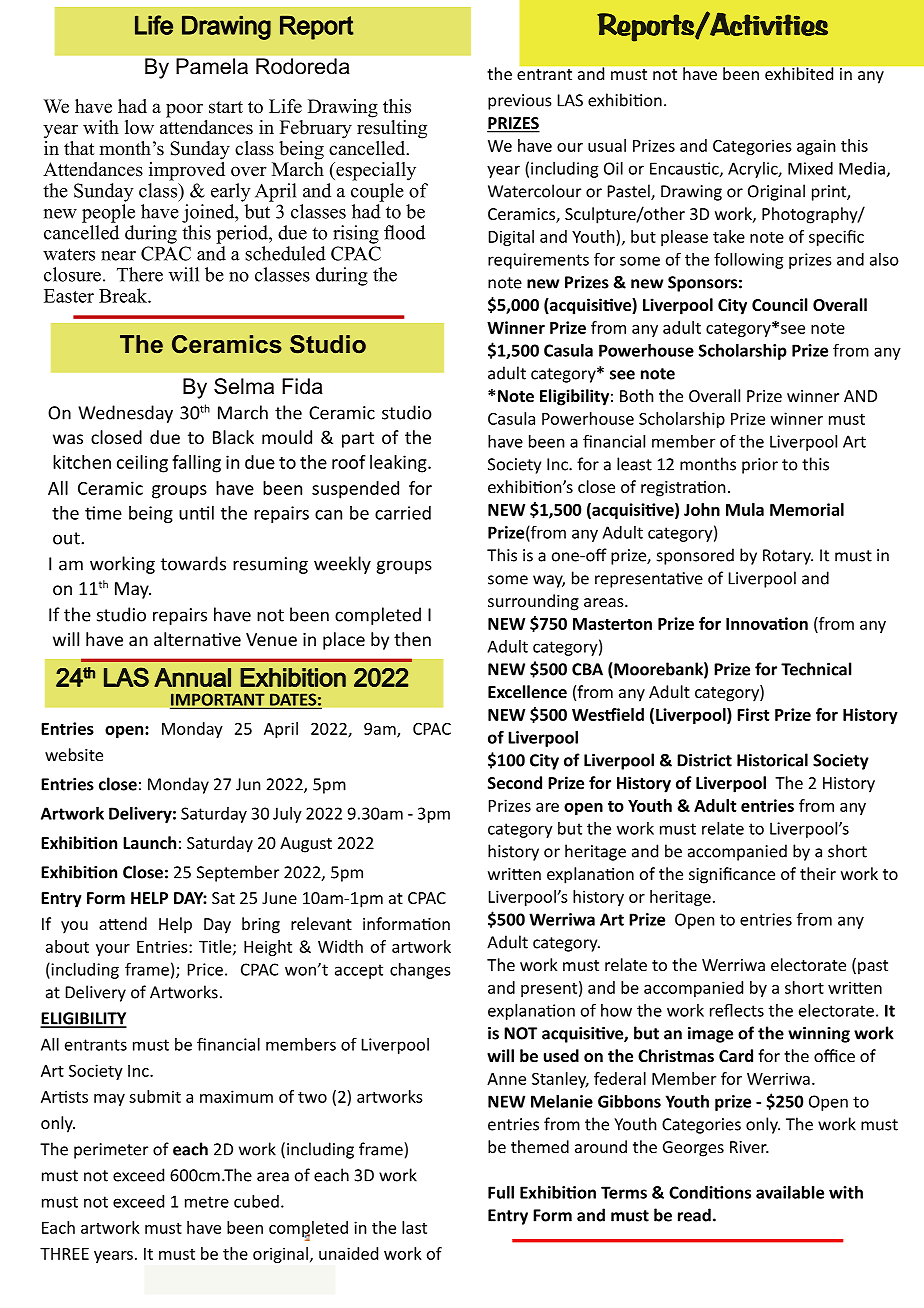  Describe the element at coordinates (192, 677) in the screenshot. I see `Annual` at that location.
